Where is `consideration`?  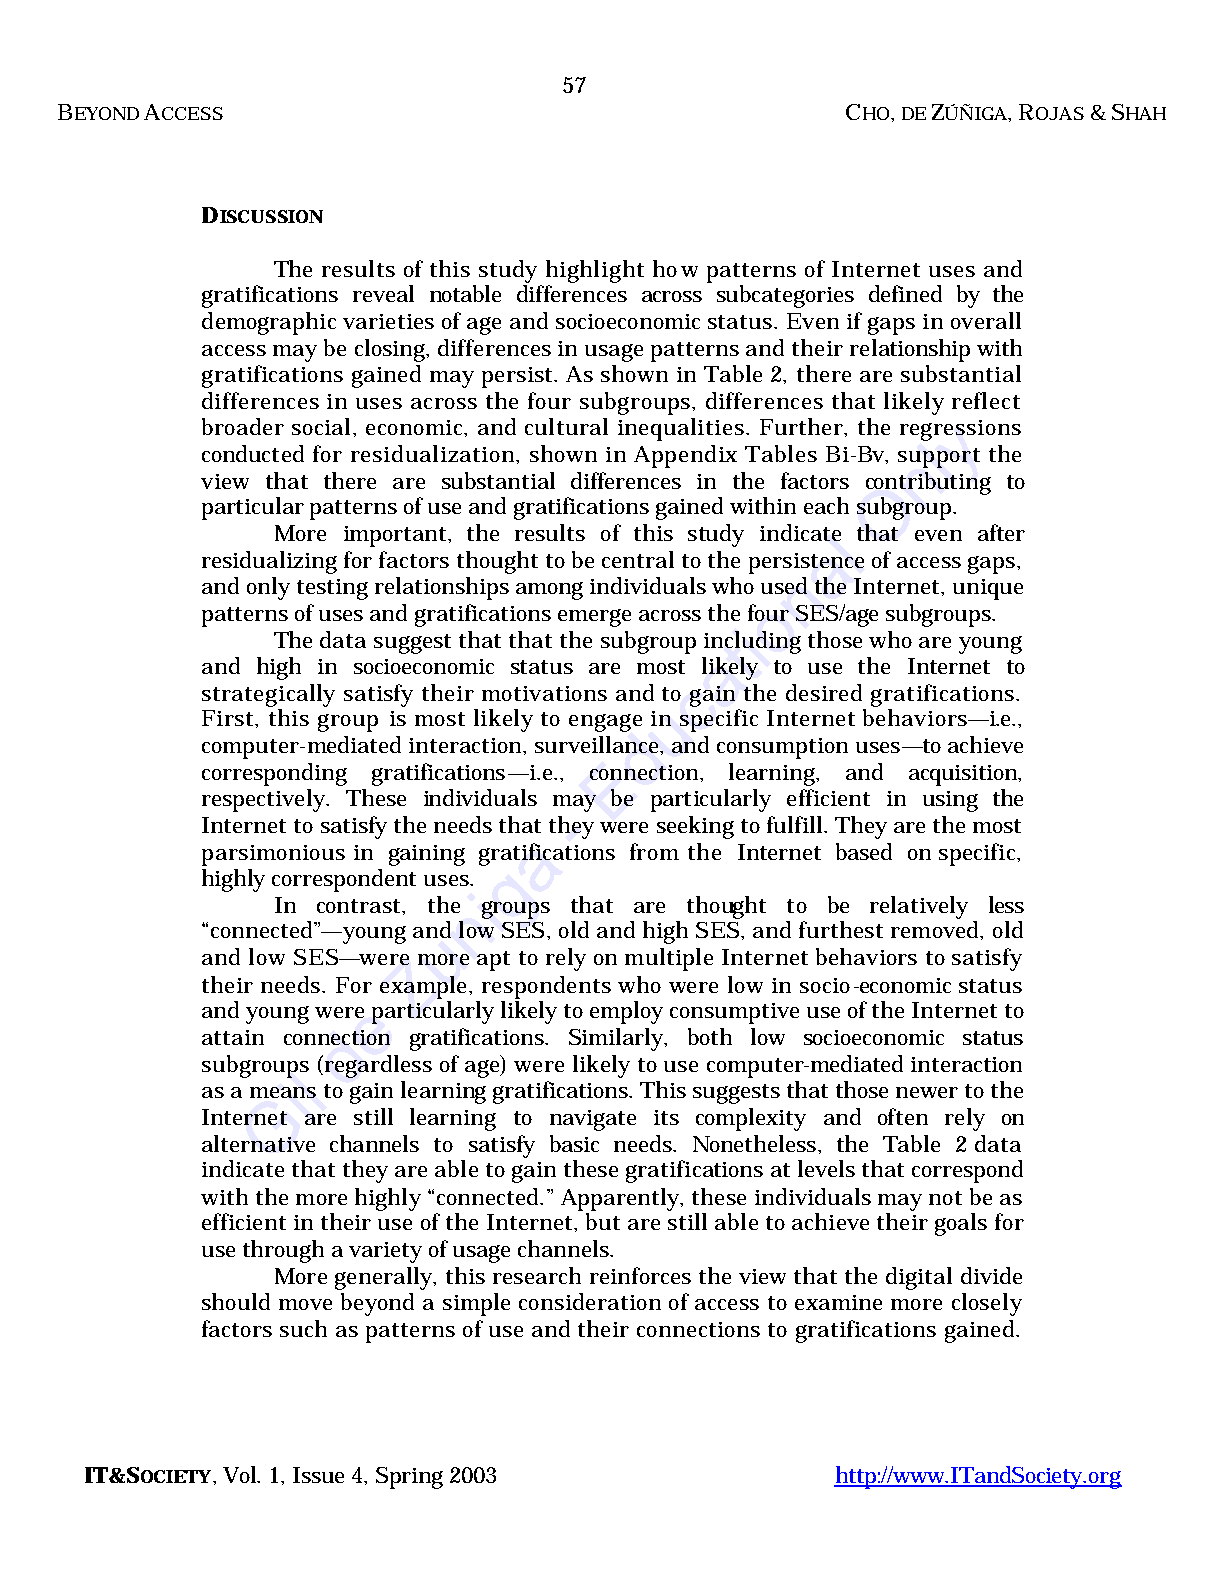
consideration is located at coordinates (590, 1301).
